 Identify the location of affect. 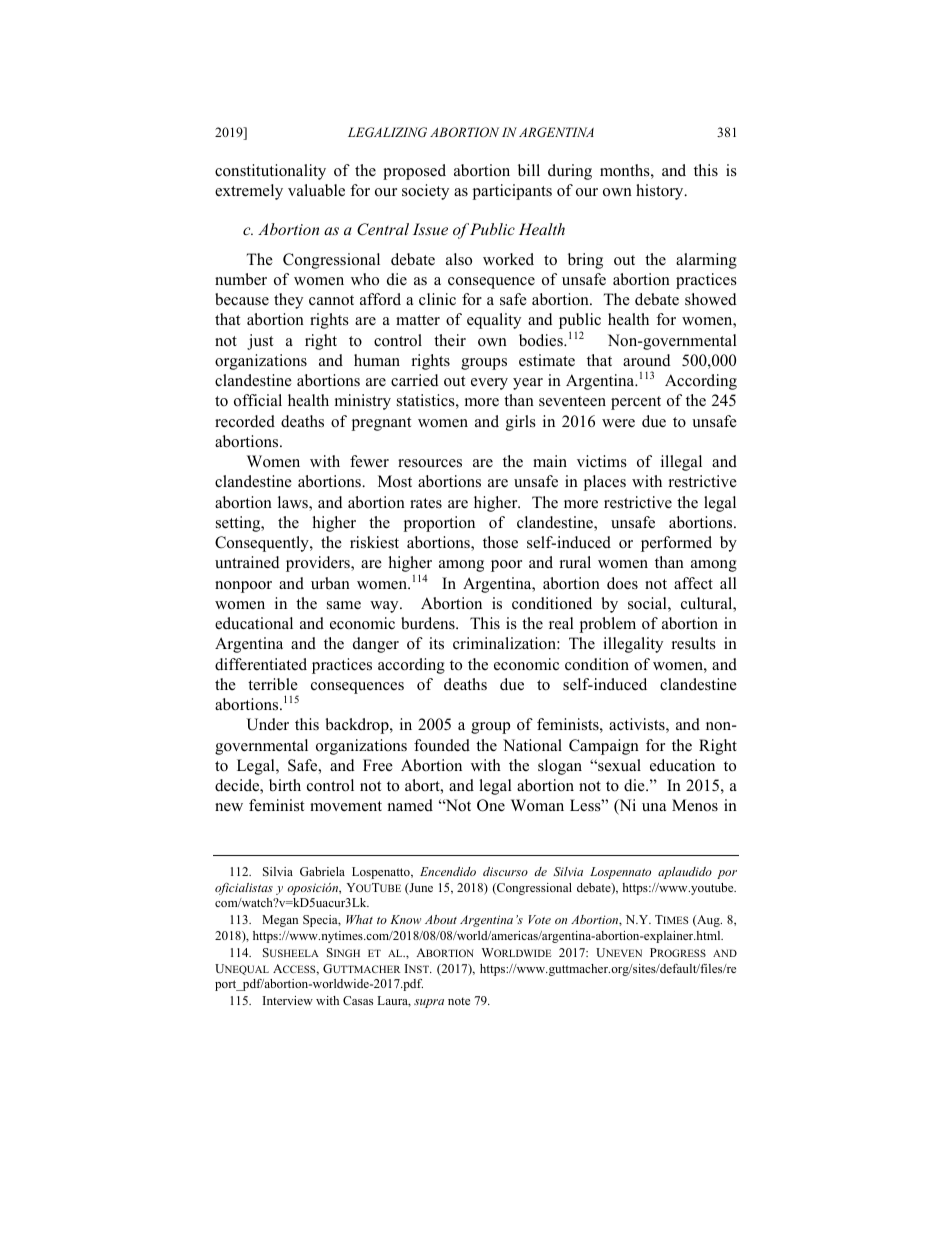
(693, 583).
